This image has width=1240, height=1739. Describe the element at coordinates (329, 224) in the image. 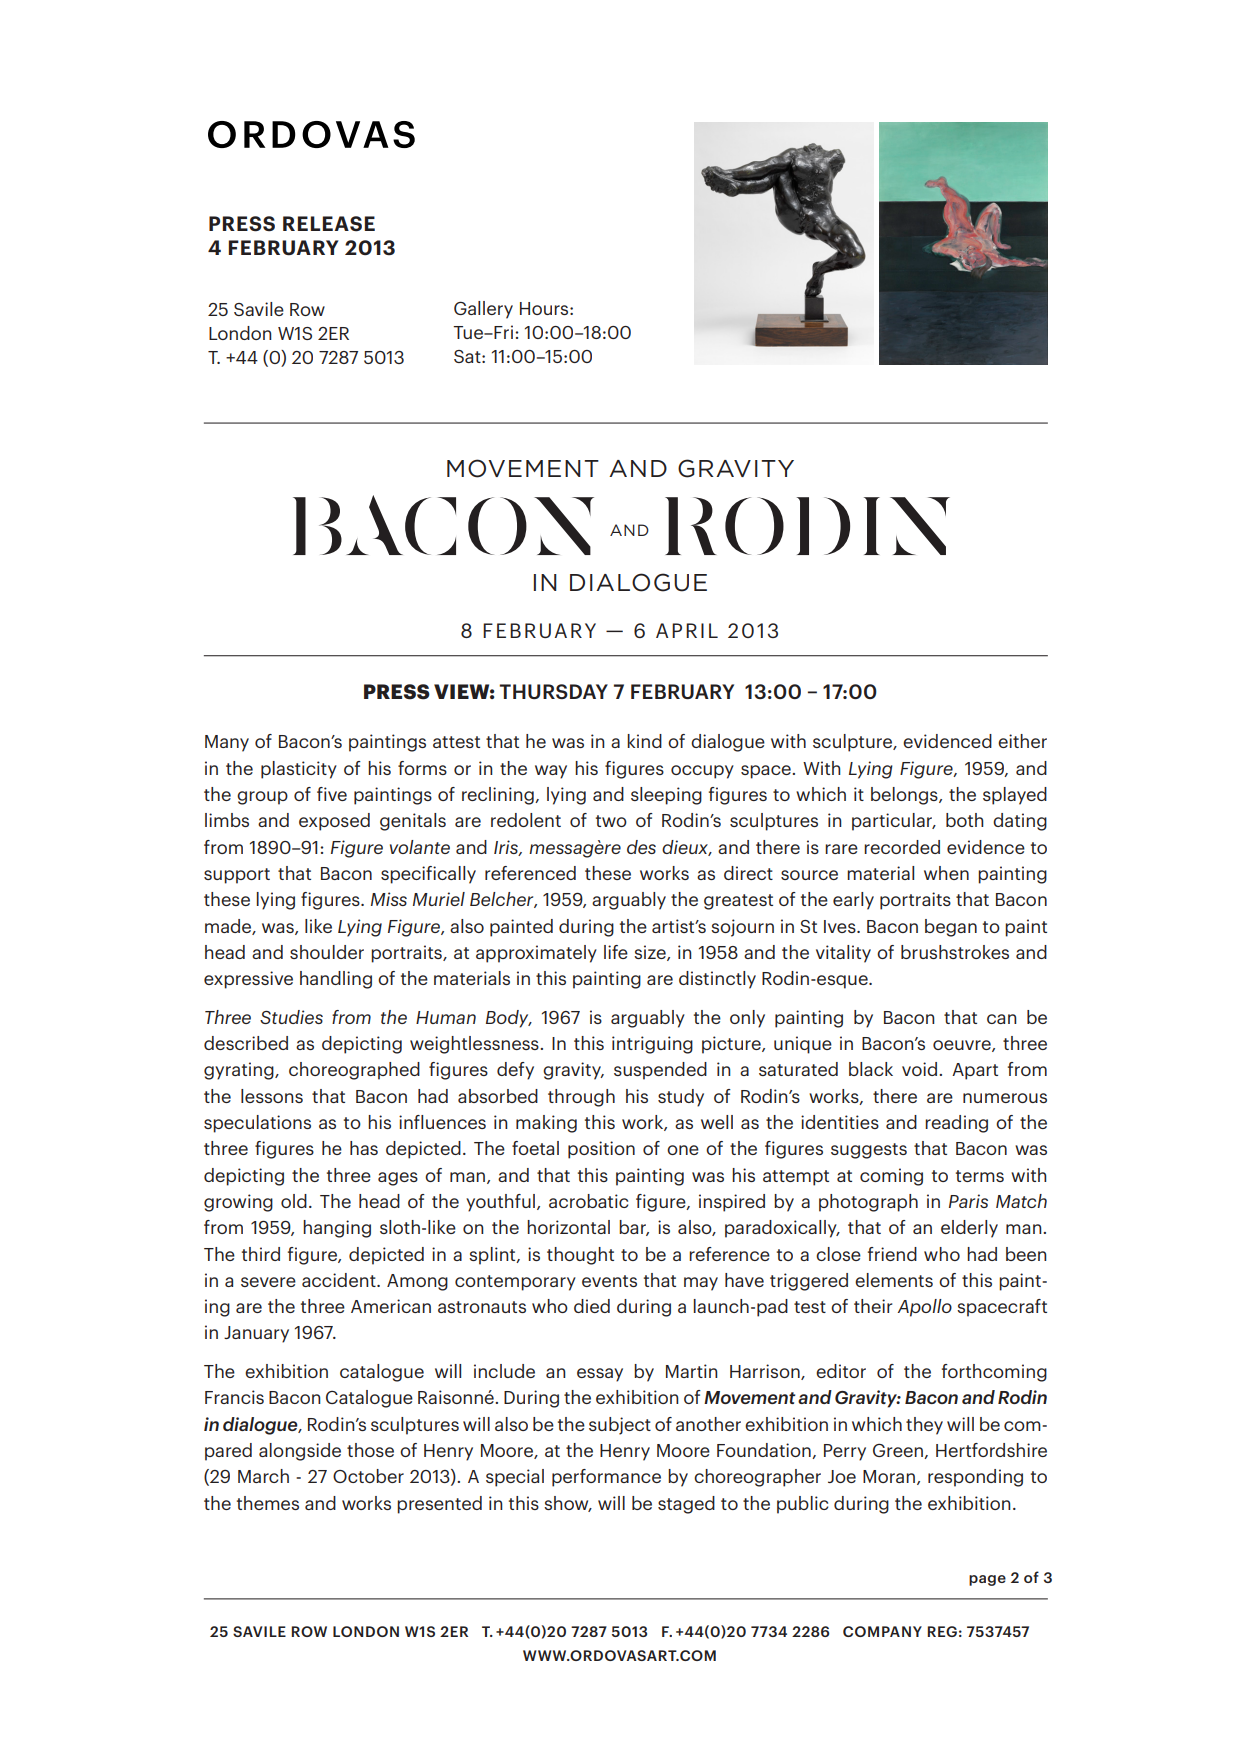

I see `RELEASE` at that location.
